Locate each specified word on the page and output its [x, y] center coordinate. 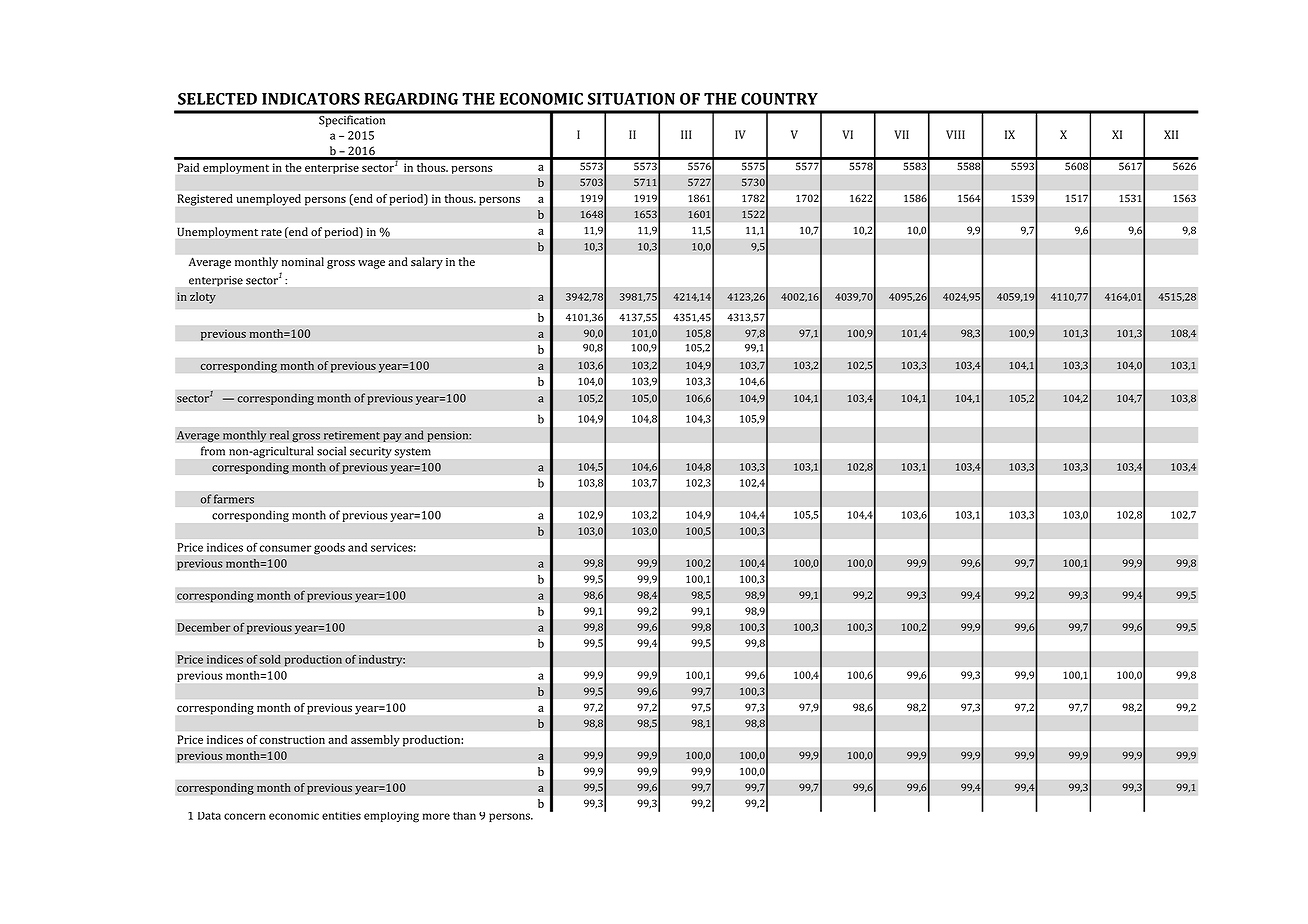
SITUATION [631, 99]
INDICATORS [311, 99]
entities [341, 816]
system [413, 453]
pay [392, 437]
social [331, 451]
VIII [955, 134]
